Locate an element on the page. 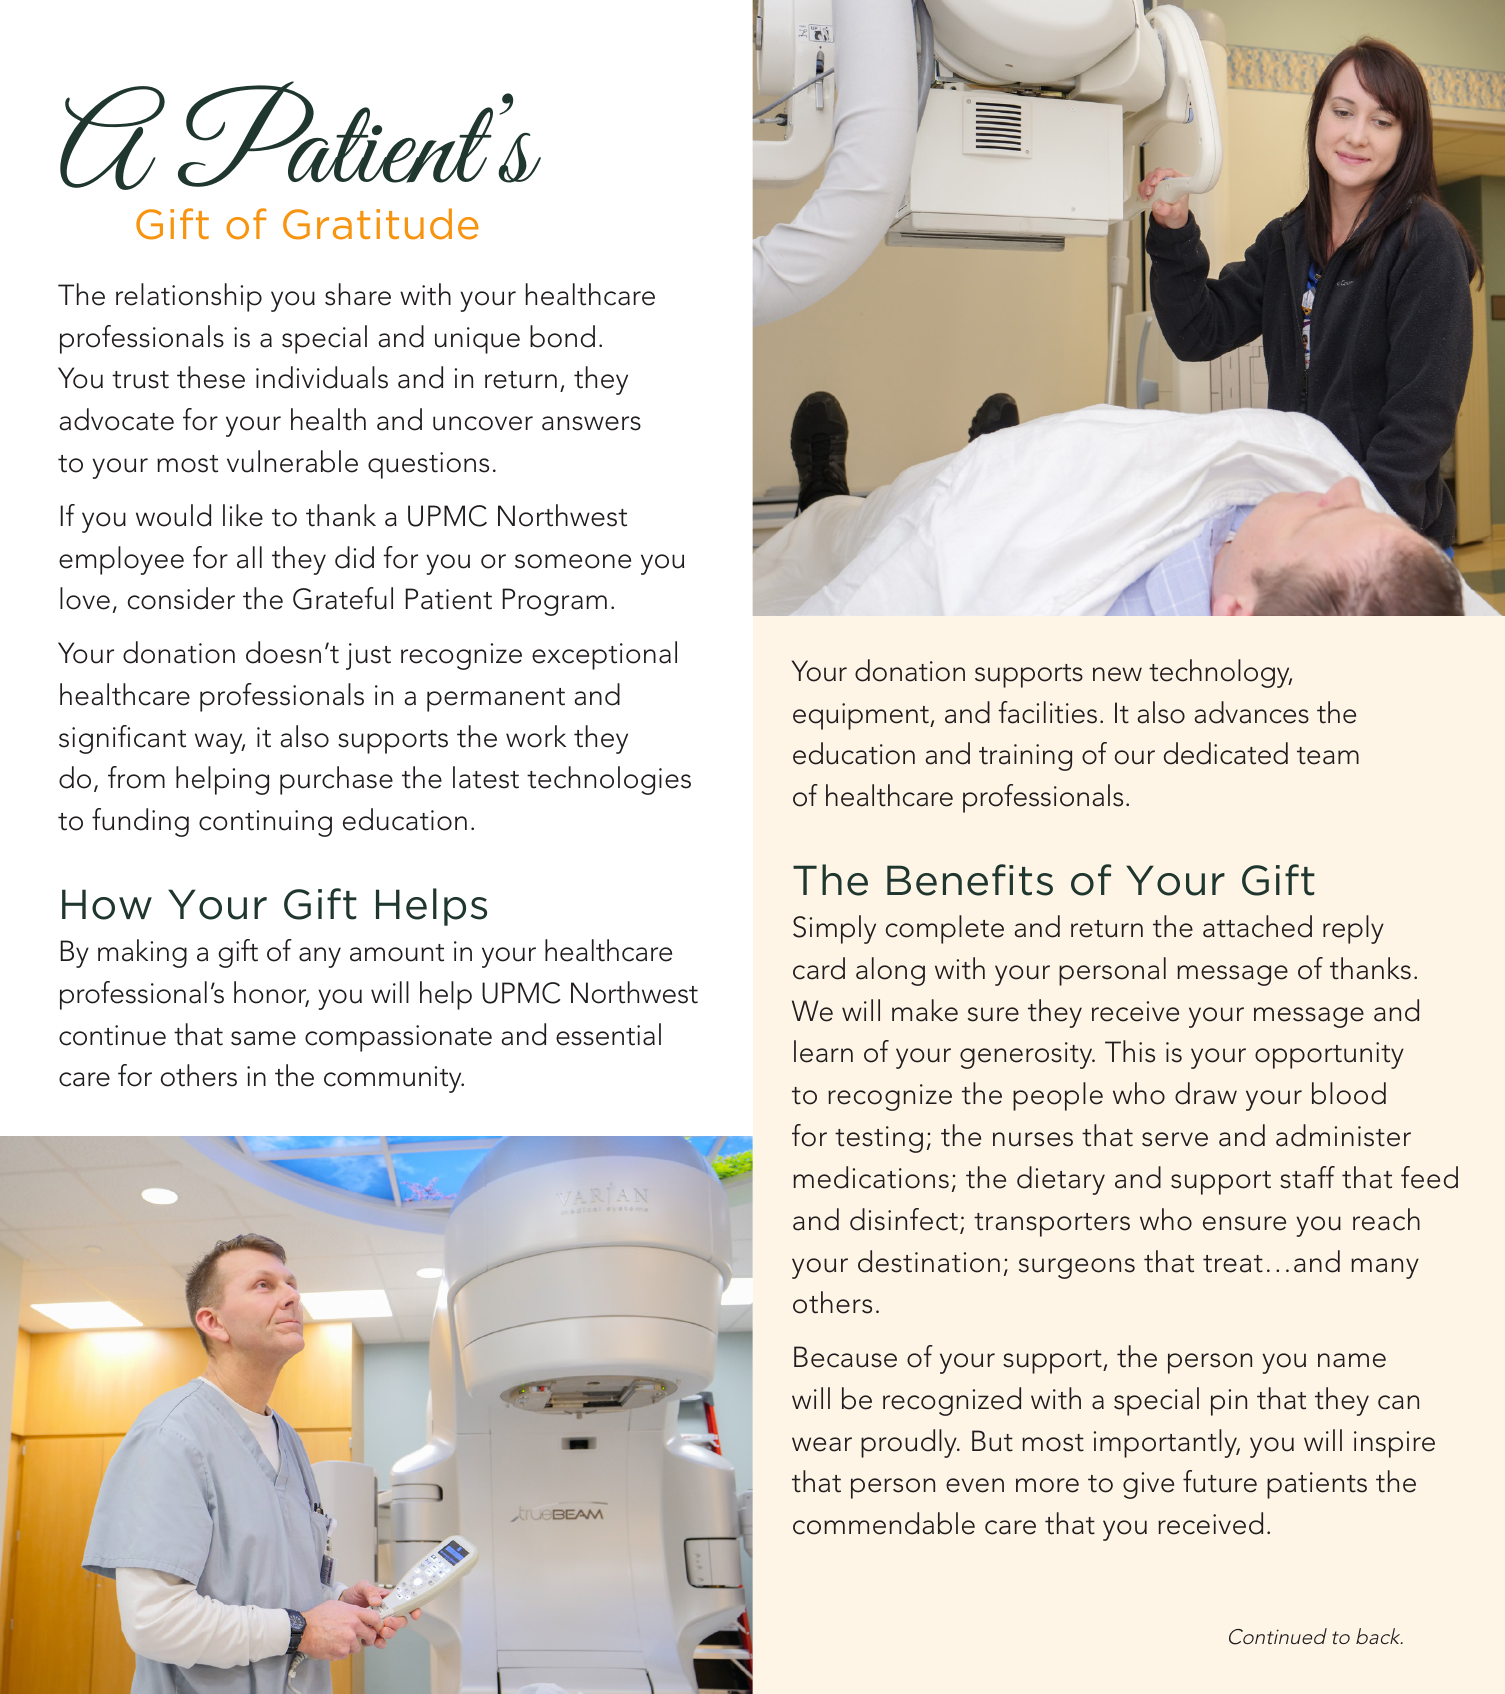 The width and height of the image is (1505, 1694). commendable is located at coordinates (884, 1523).
